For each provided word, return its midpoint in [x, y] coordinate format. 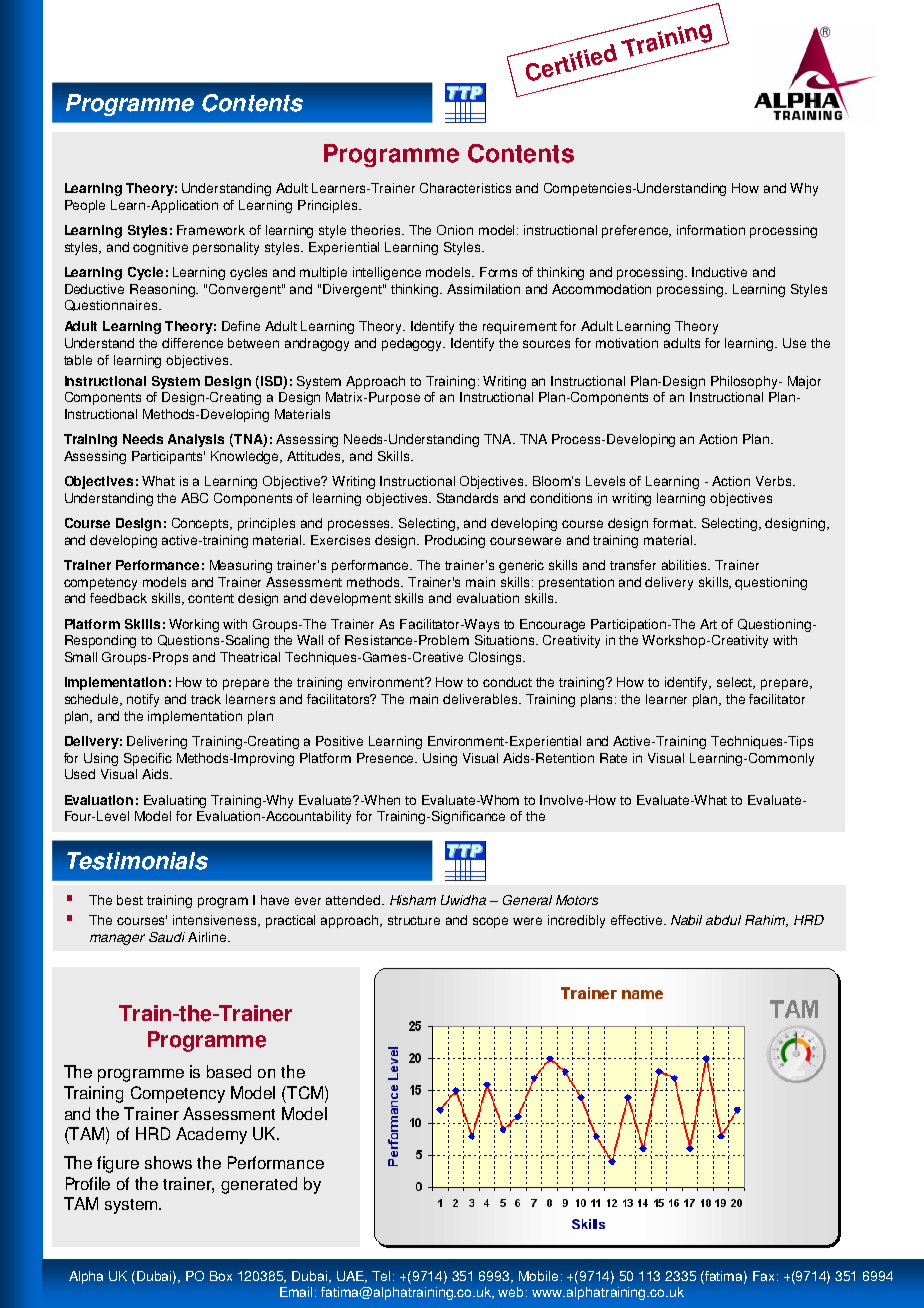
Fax [765, 1276]
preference [636, 231]
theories [377, 230]
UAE [352, 1277]
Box [221, 1276]
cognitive [160, 248]
